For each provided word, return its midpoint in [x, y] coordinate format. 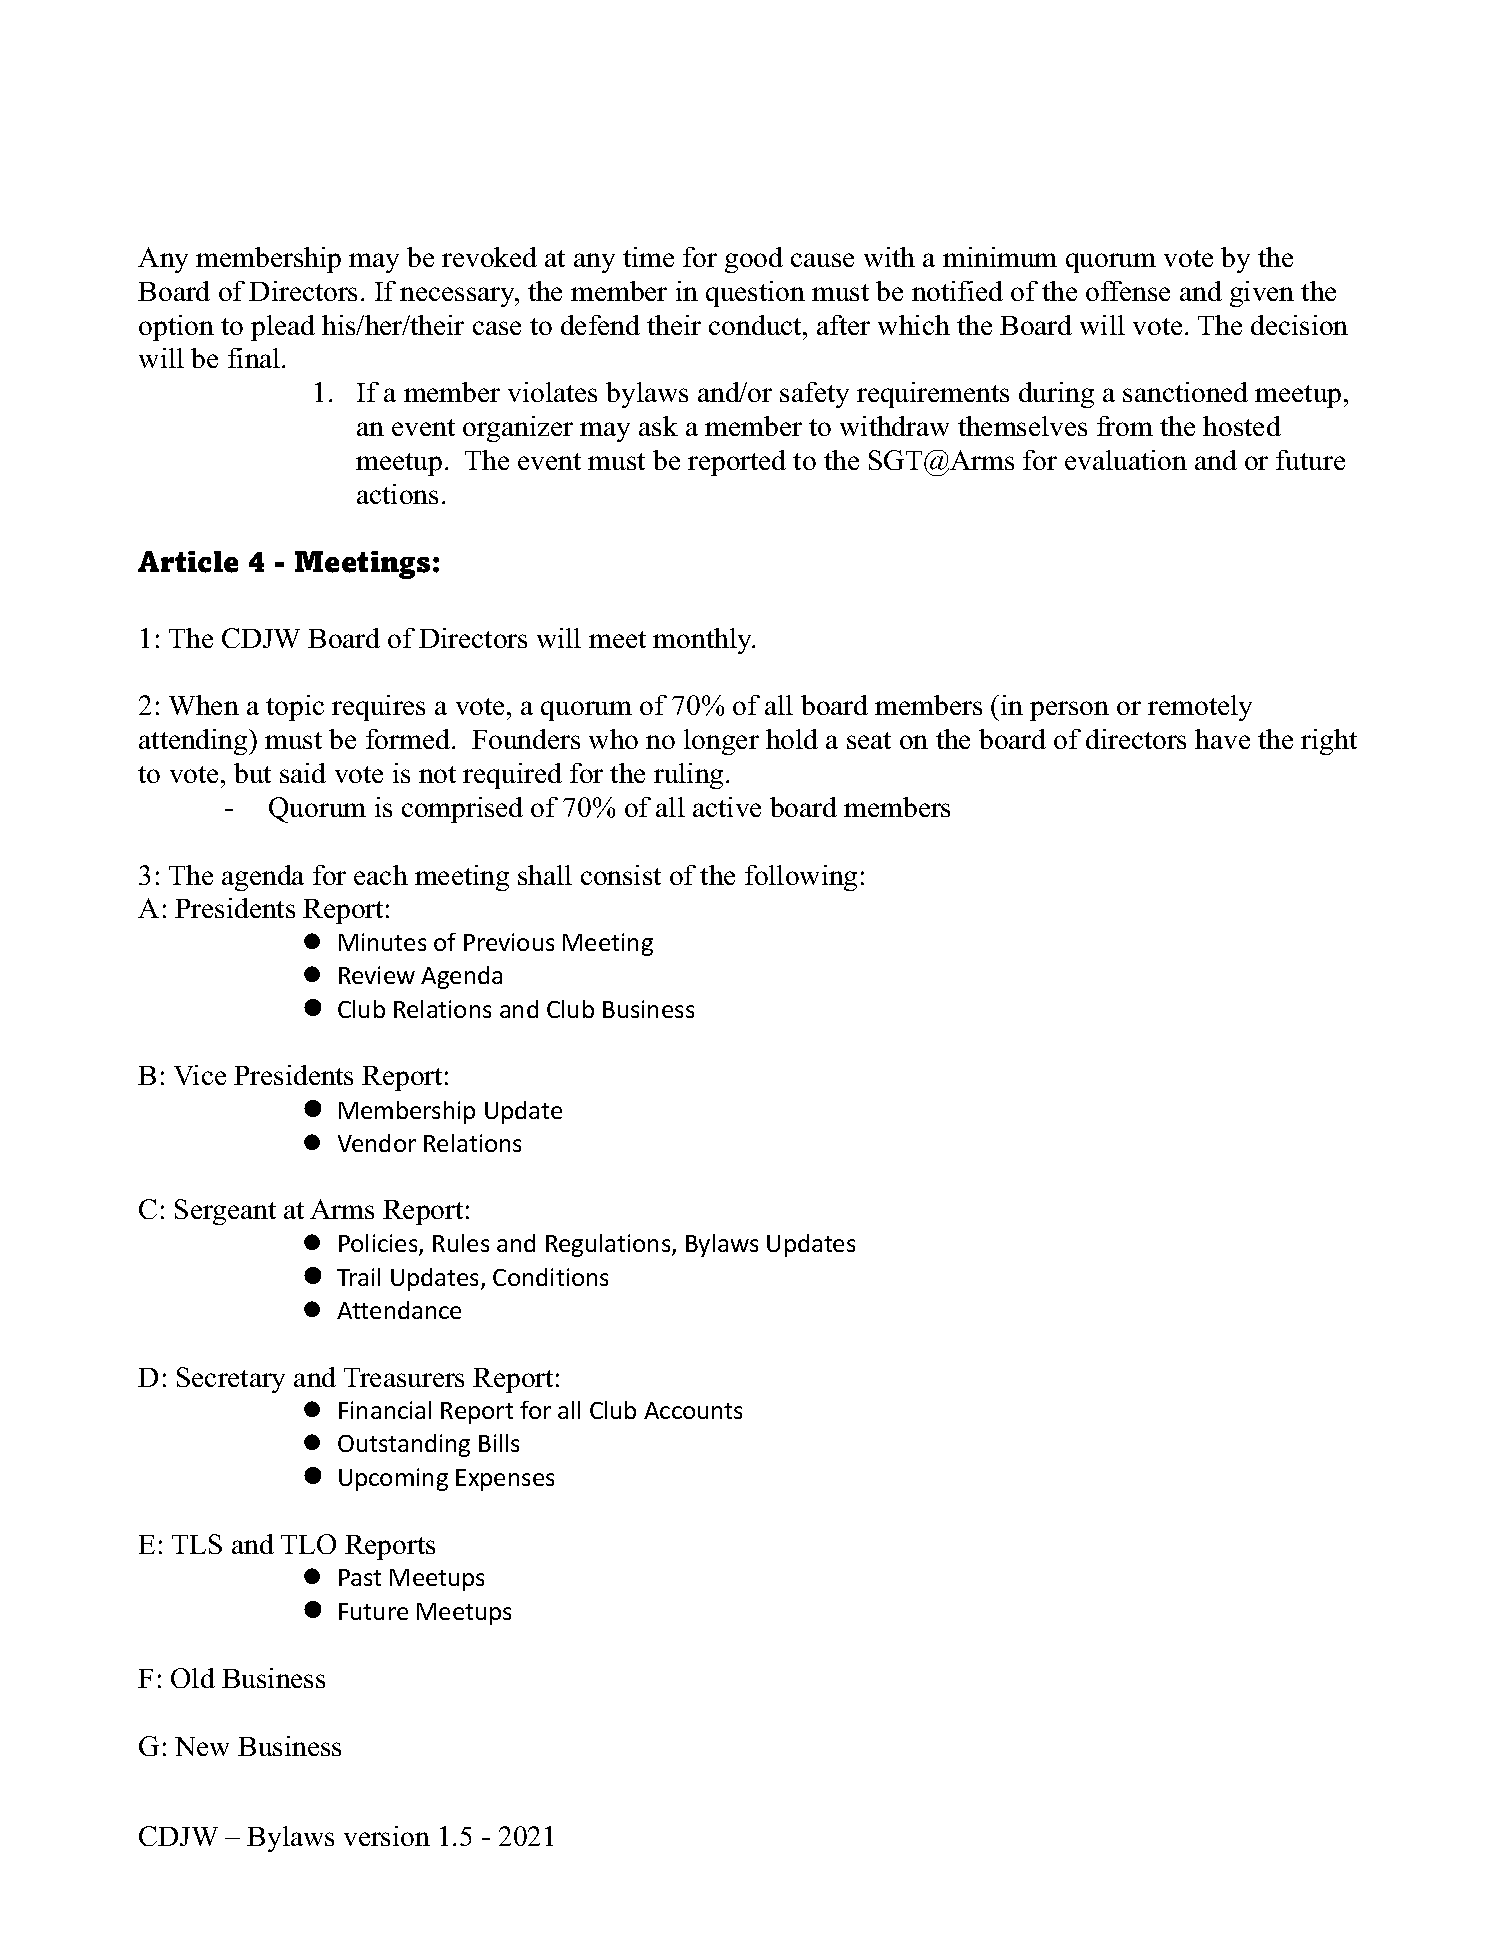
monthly [703, 641]
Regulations [609, 1245]
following [801, 878]
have [1222, 739]
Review [377, 975]
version [387, 1836]
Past [360, 1577]
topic [295, 708]
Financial [385, 1410]
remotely [1200, 708]
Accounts [693, 1410]
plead [283, 328]
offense [1128, 291]
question [755, 294]
